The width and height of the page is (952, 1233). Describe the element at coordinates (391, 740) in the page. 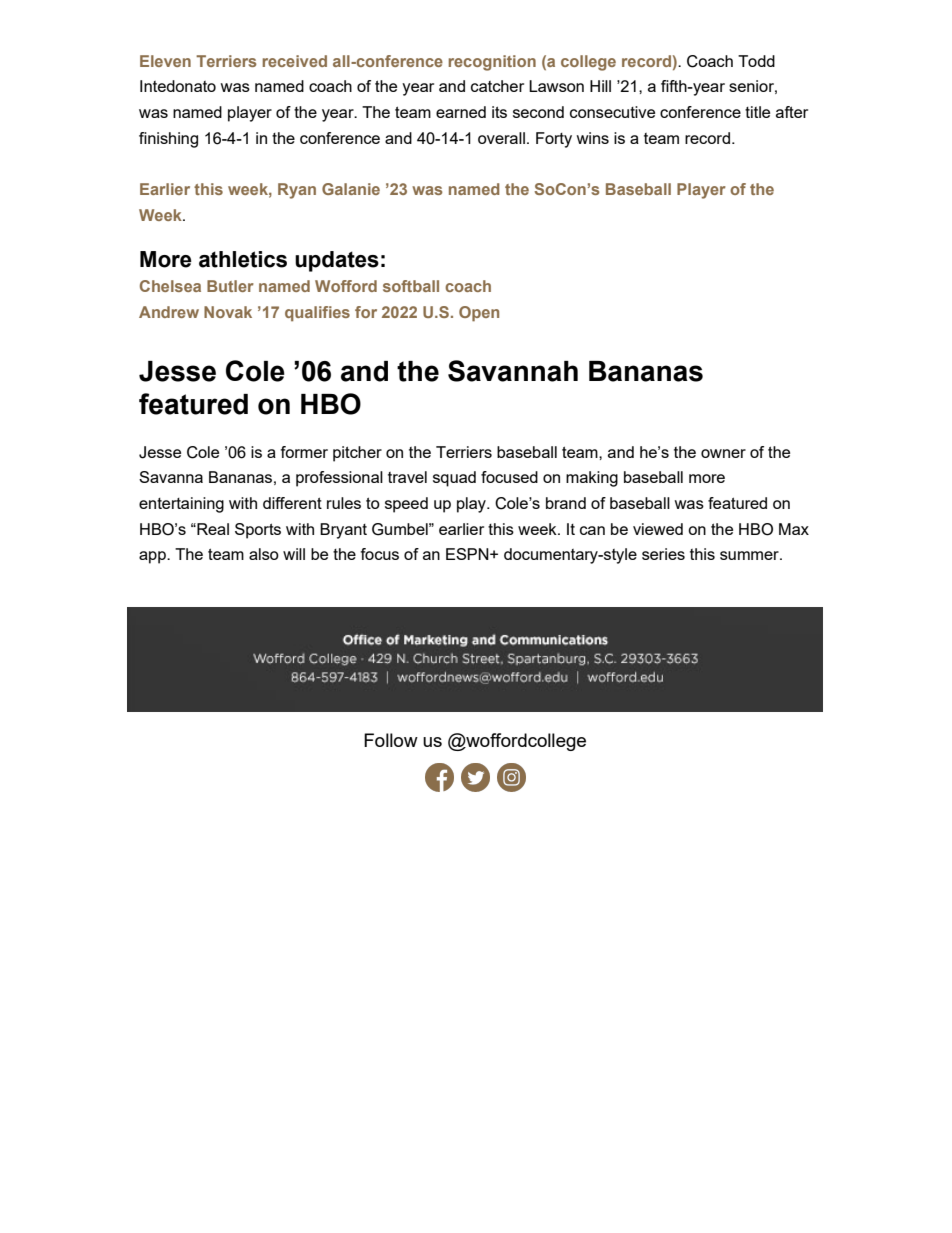

I see `Follow` at that location.
